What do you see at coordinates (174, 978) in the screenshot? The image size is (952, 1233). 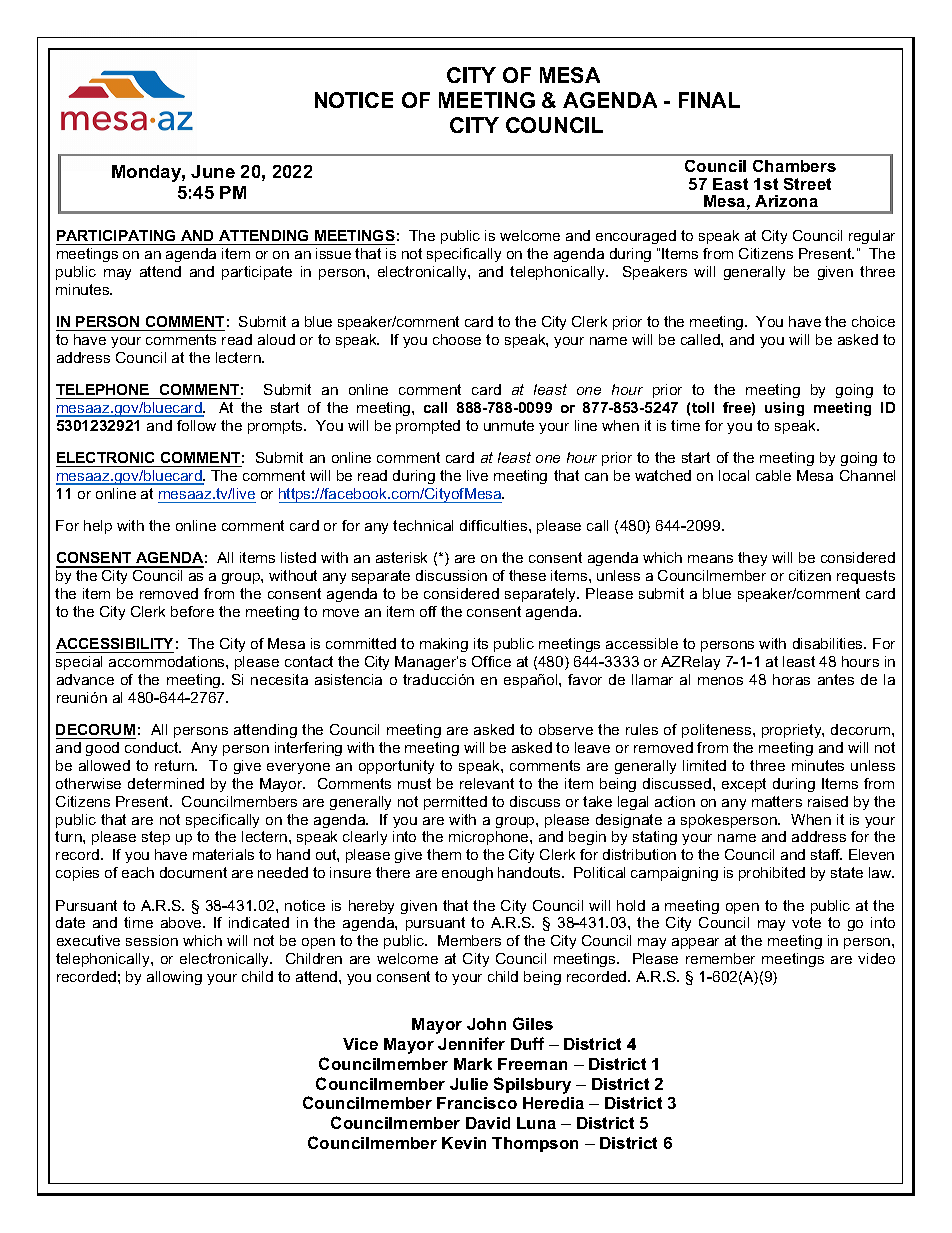 I see `allowing` at bounding box center [174, 978].
